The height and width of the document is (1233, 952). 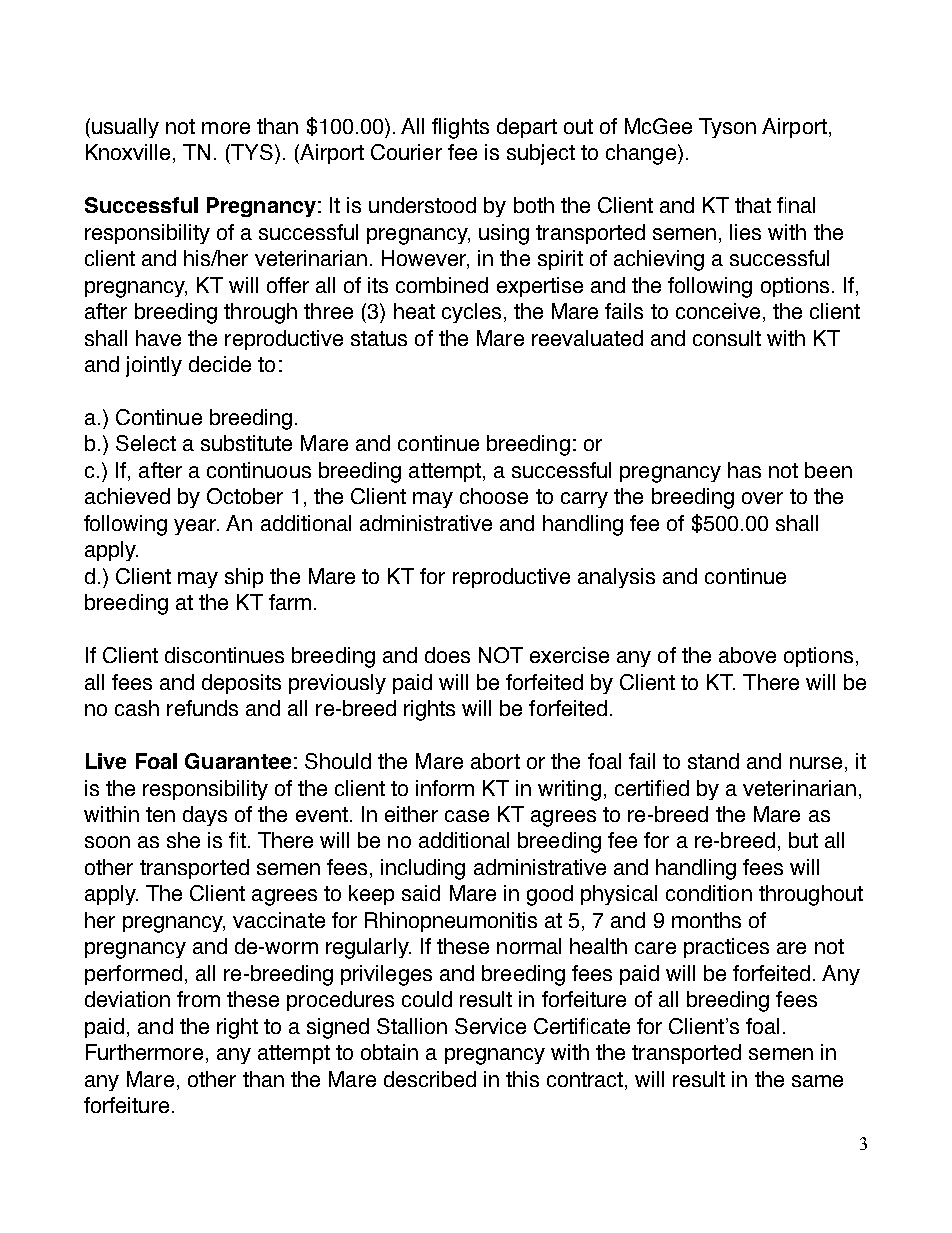 What do you see at coordinates (198, 999) in the document?
I see `from` at bounding box center [198, 999].
